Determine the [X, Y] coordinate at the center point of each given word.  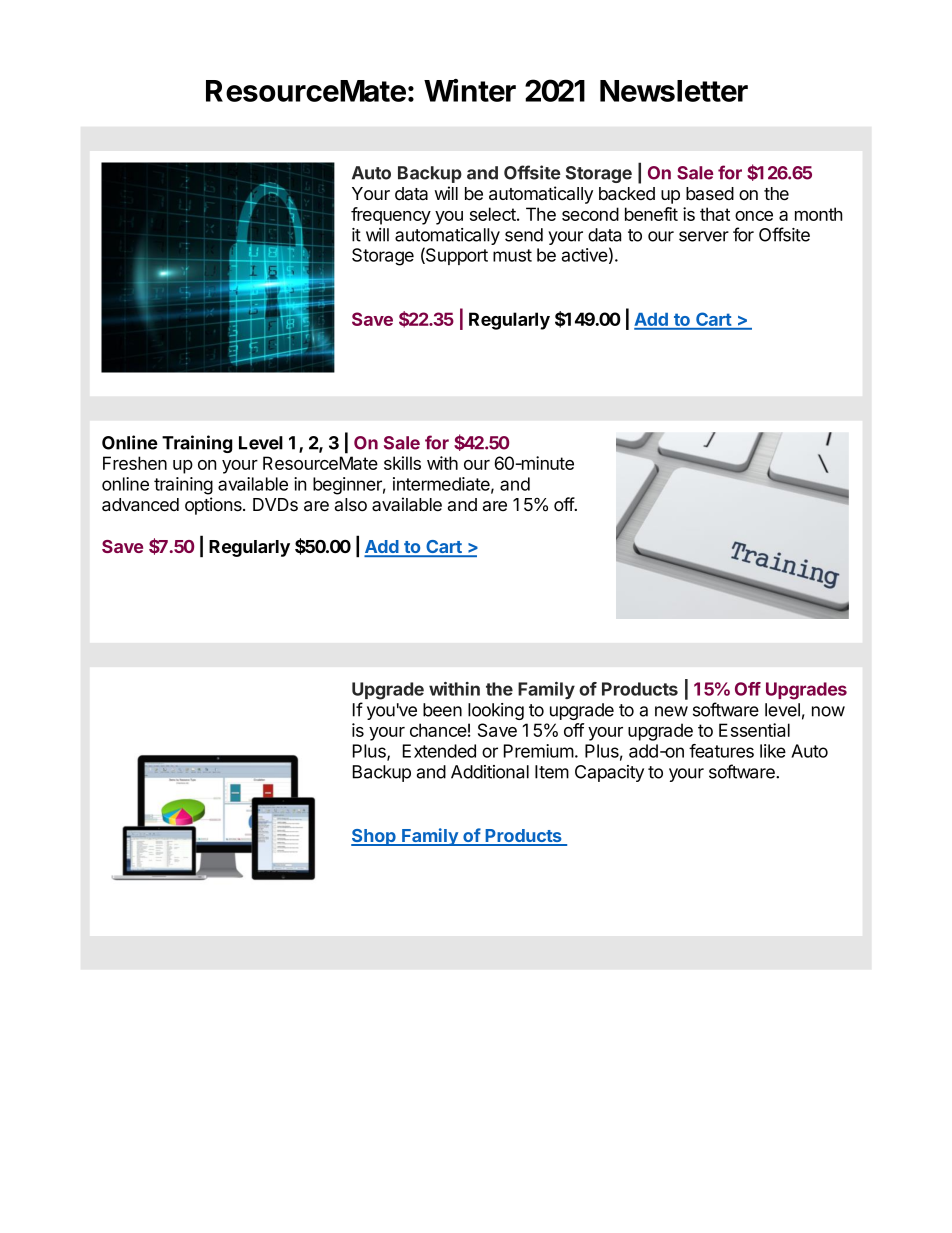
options [214, 506]
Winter [470, 90]
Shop [374, 837]
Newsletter [674, 91]
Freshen [135, 463]
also [351, 505]
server [704, 236]
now [828, 711]
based [710, 194]
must [512, 255]
